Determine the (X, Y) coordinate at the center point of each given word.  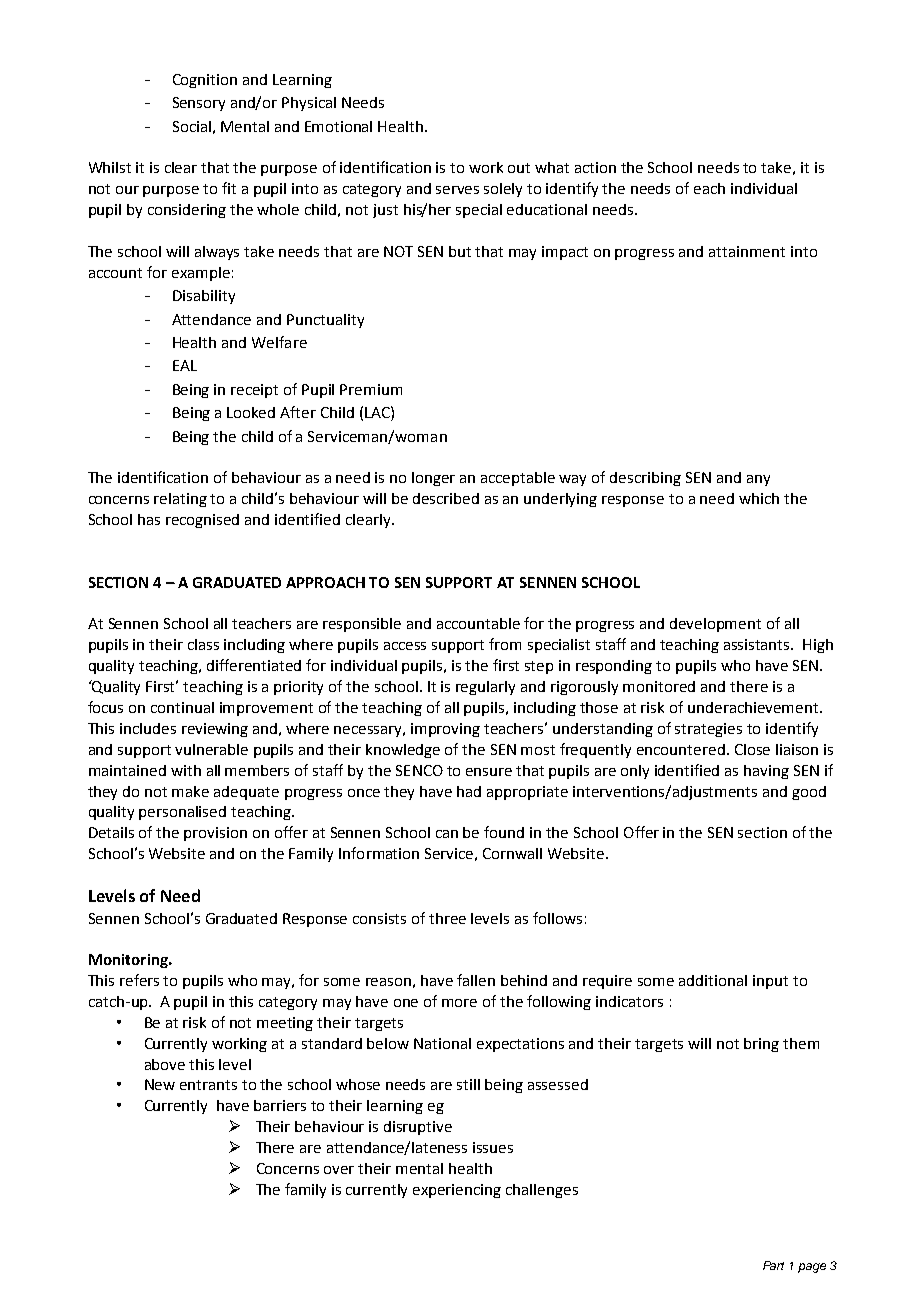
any (758, 480)
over (339, 1170)
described (446, 498)
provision (215, 834)
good (809, 793)
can (447, 834)
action (595, 167)
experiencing (457, 1191)
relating (180, 500)
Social (192, 126)
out (519, 168)
